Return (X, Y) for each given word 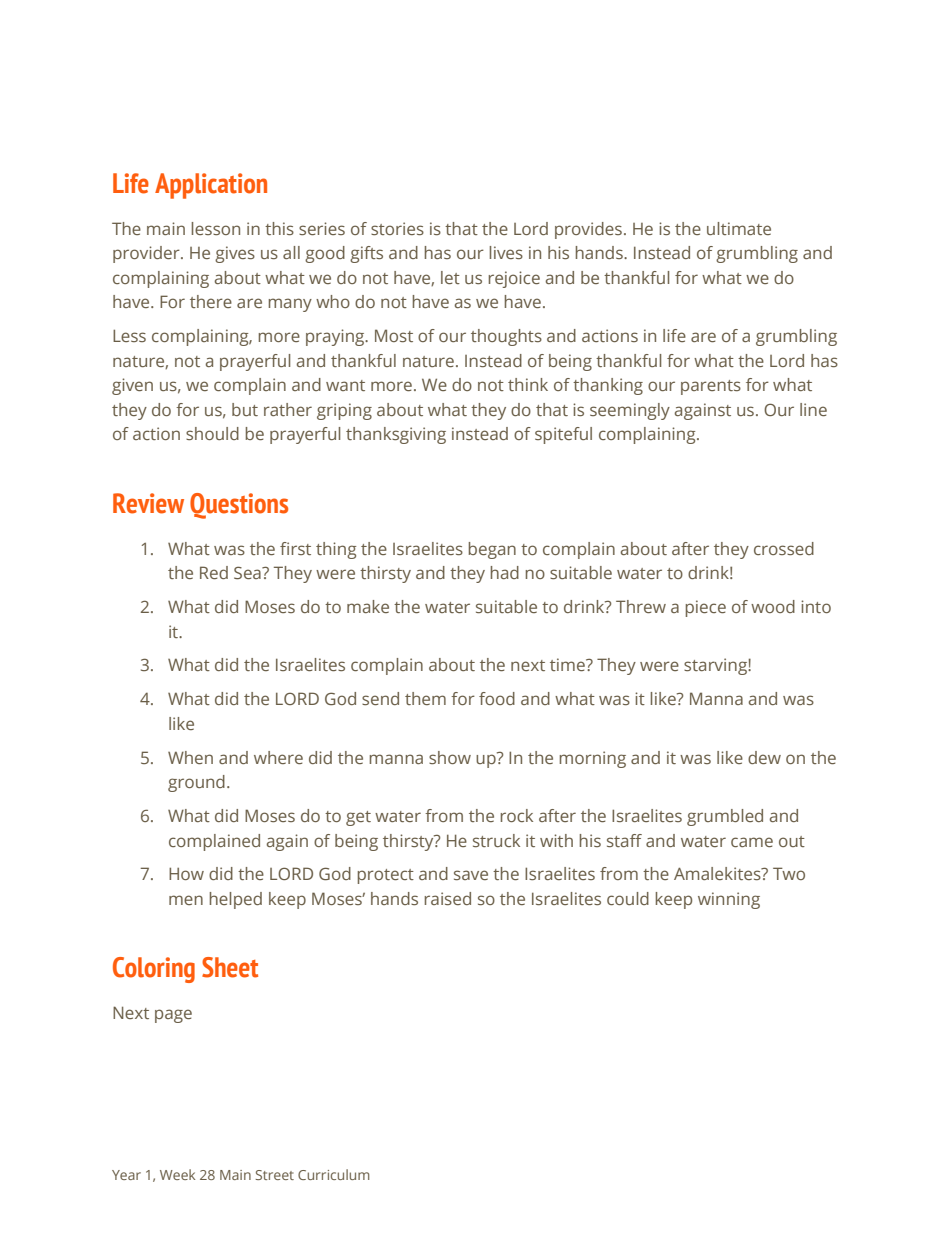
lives (506, 252)
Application (211, 186)
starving (716, 666)
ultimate (739, 228)
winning (729, 900)
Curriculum (334, 1174)
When (190, 757)
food (497, 698)
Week (177, 1174)
